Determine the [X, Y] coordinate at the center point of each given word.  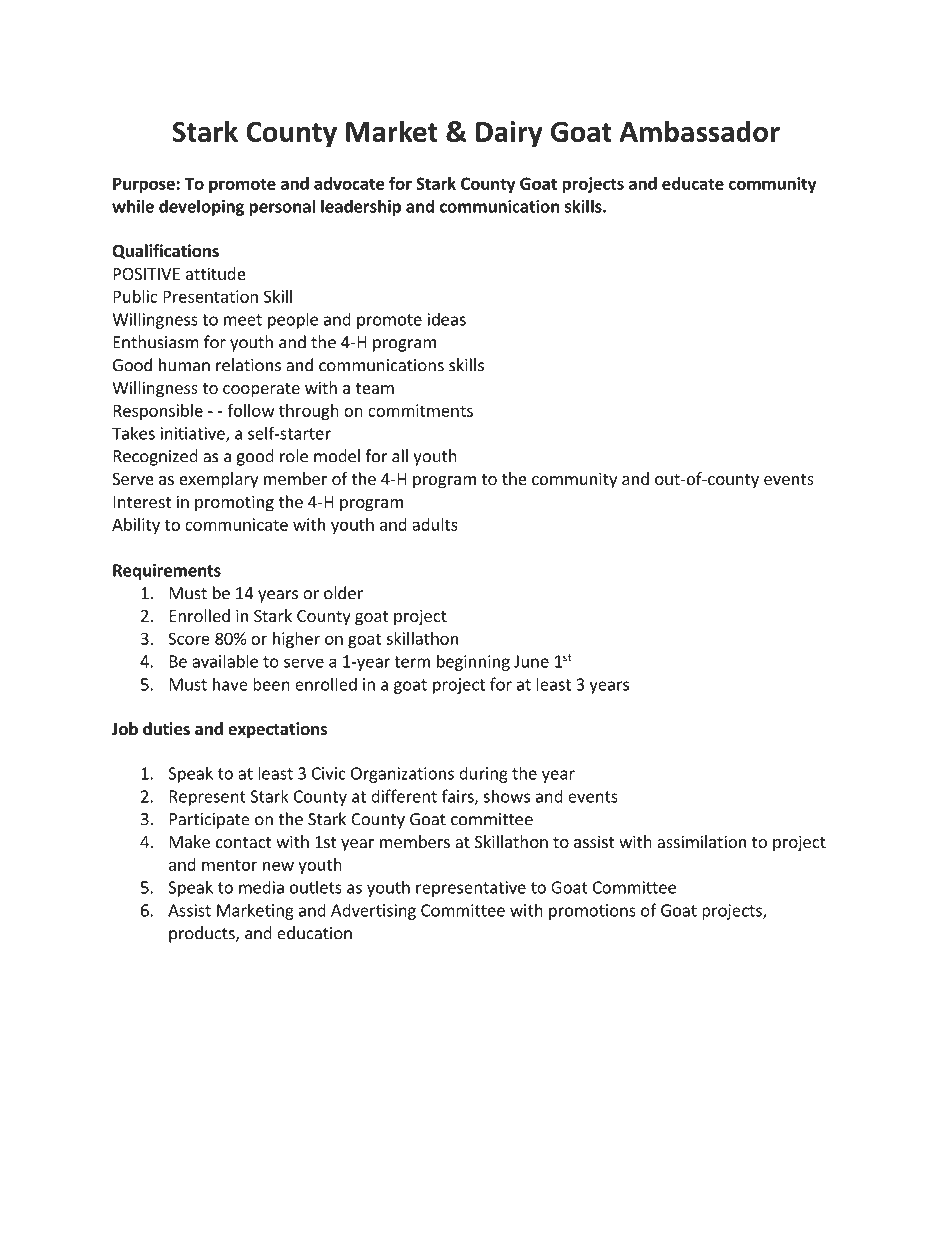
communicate [236, 524]
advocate [349, 183]
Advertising [373, 911]
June [531, 661]
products [203, 934]
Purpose [144, 185]
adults [435, 524]
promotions [592, 912]
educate [693, 183]
